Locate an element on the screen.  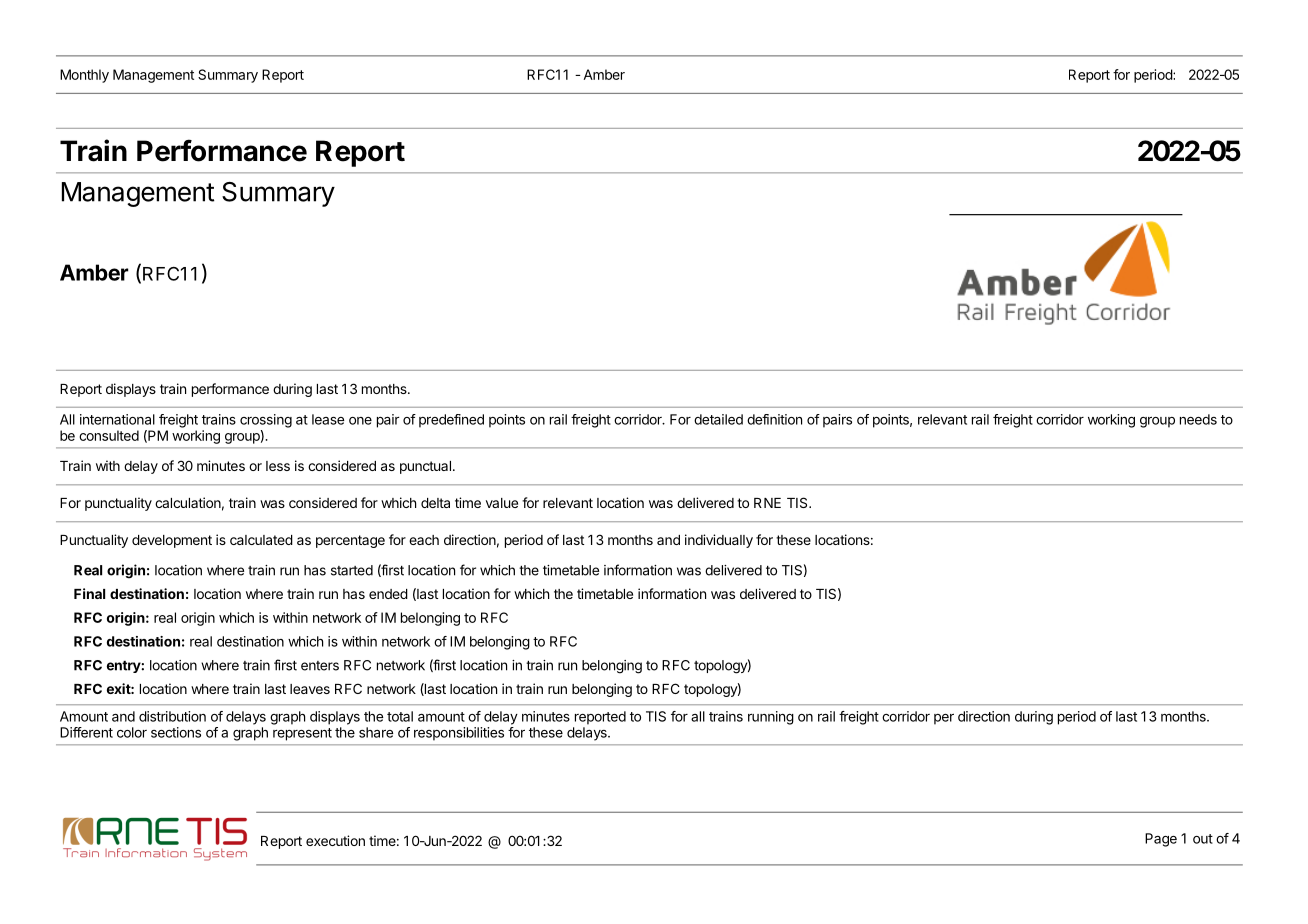
execution is located at coordinates (335, 840).
